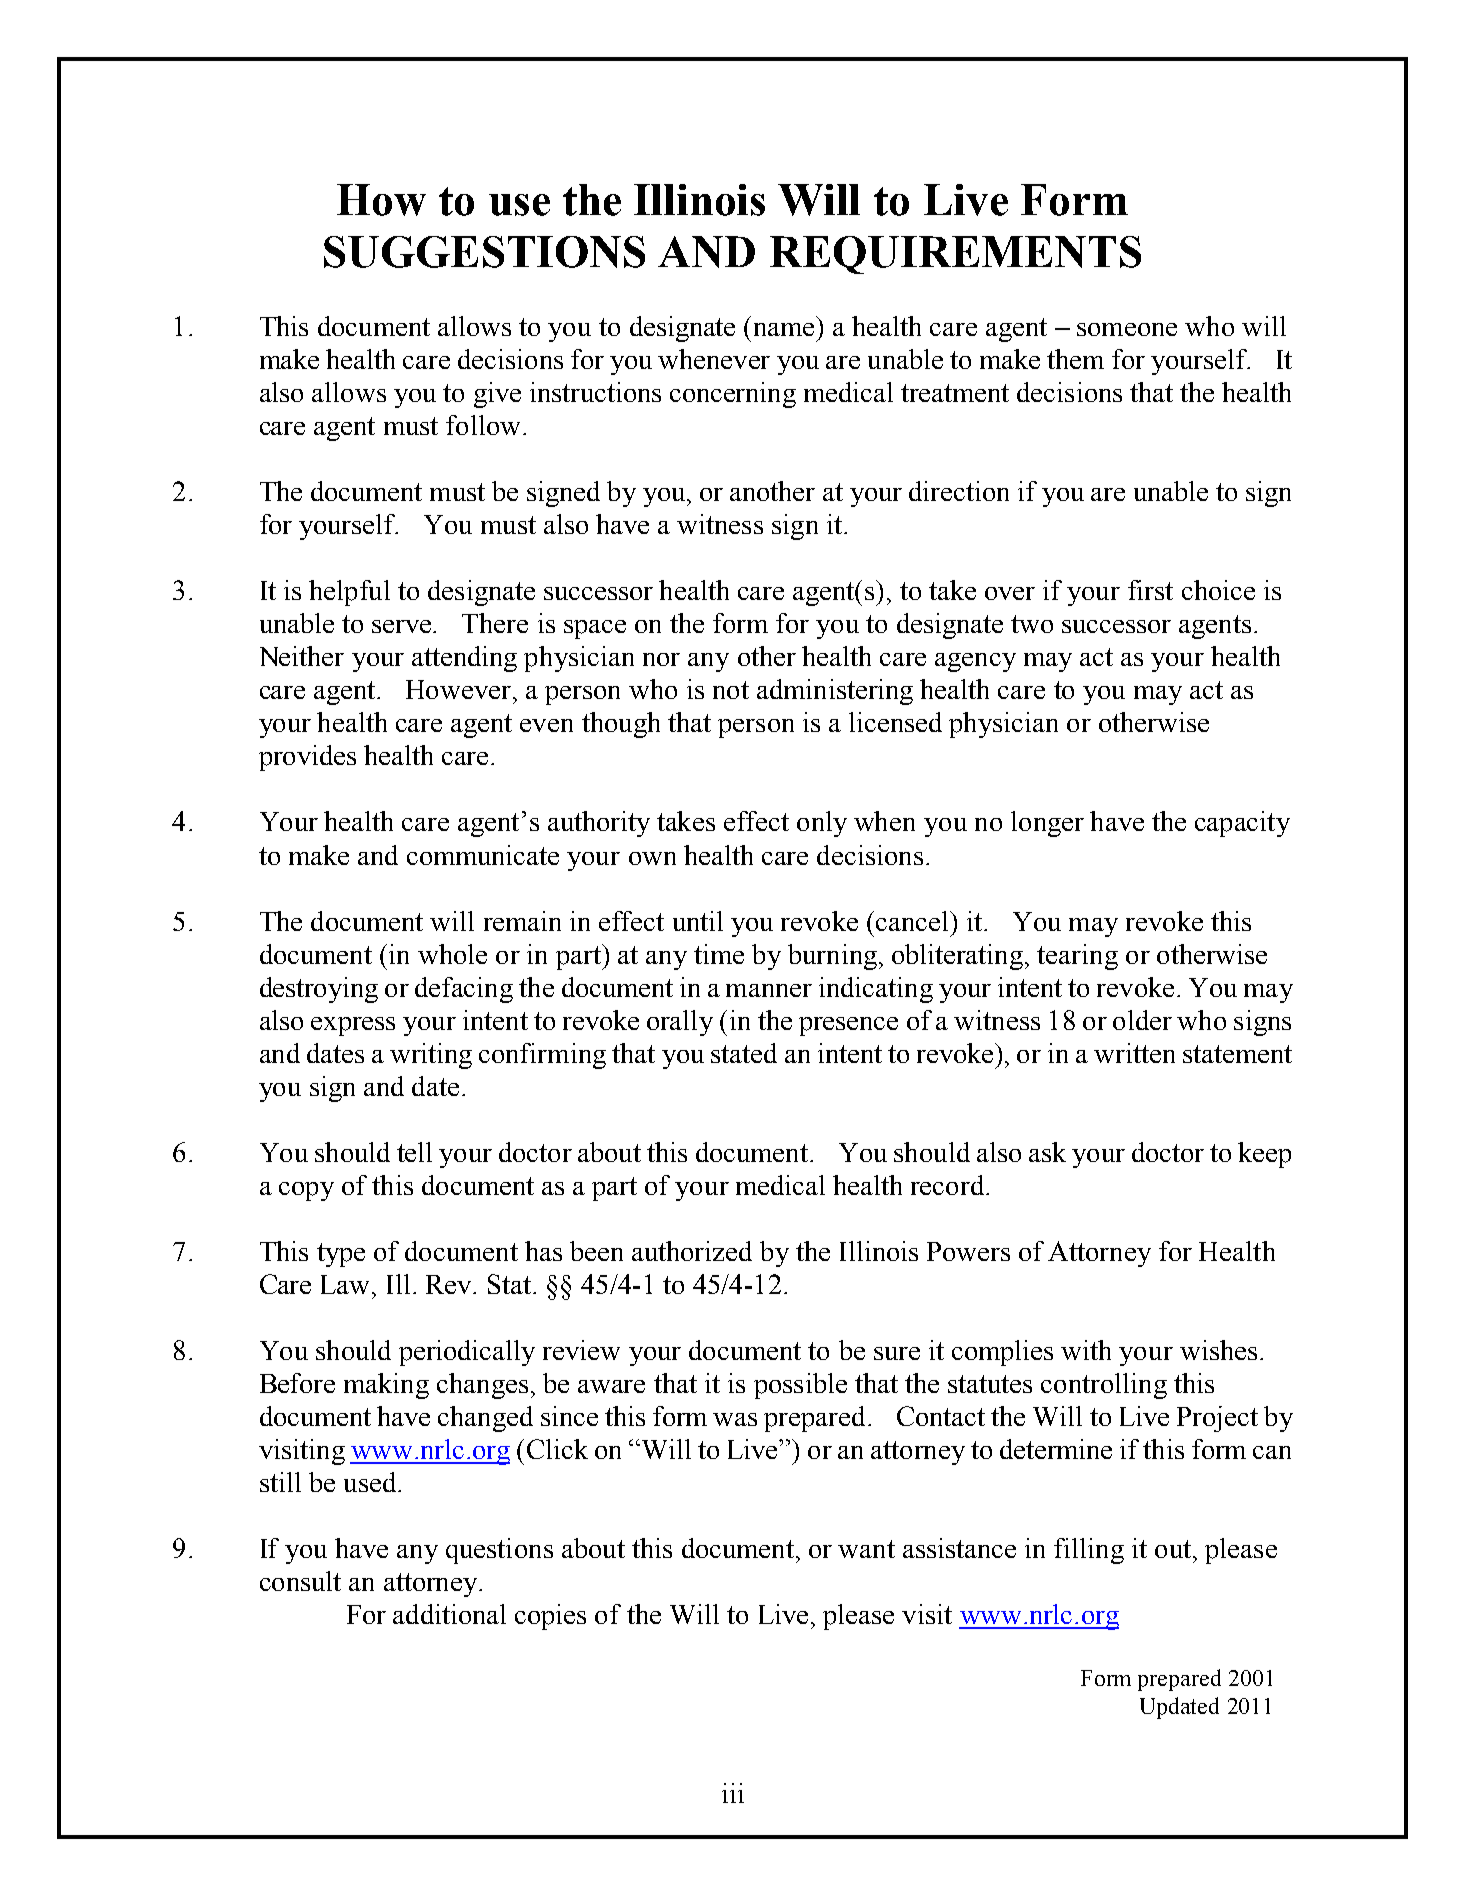 This screenshot has width=1465, height=1896. I want to click on name, so click(784, 329).
